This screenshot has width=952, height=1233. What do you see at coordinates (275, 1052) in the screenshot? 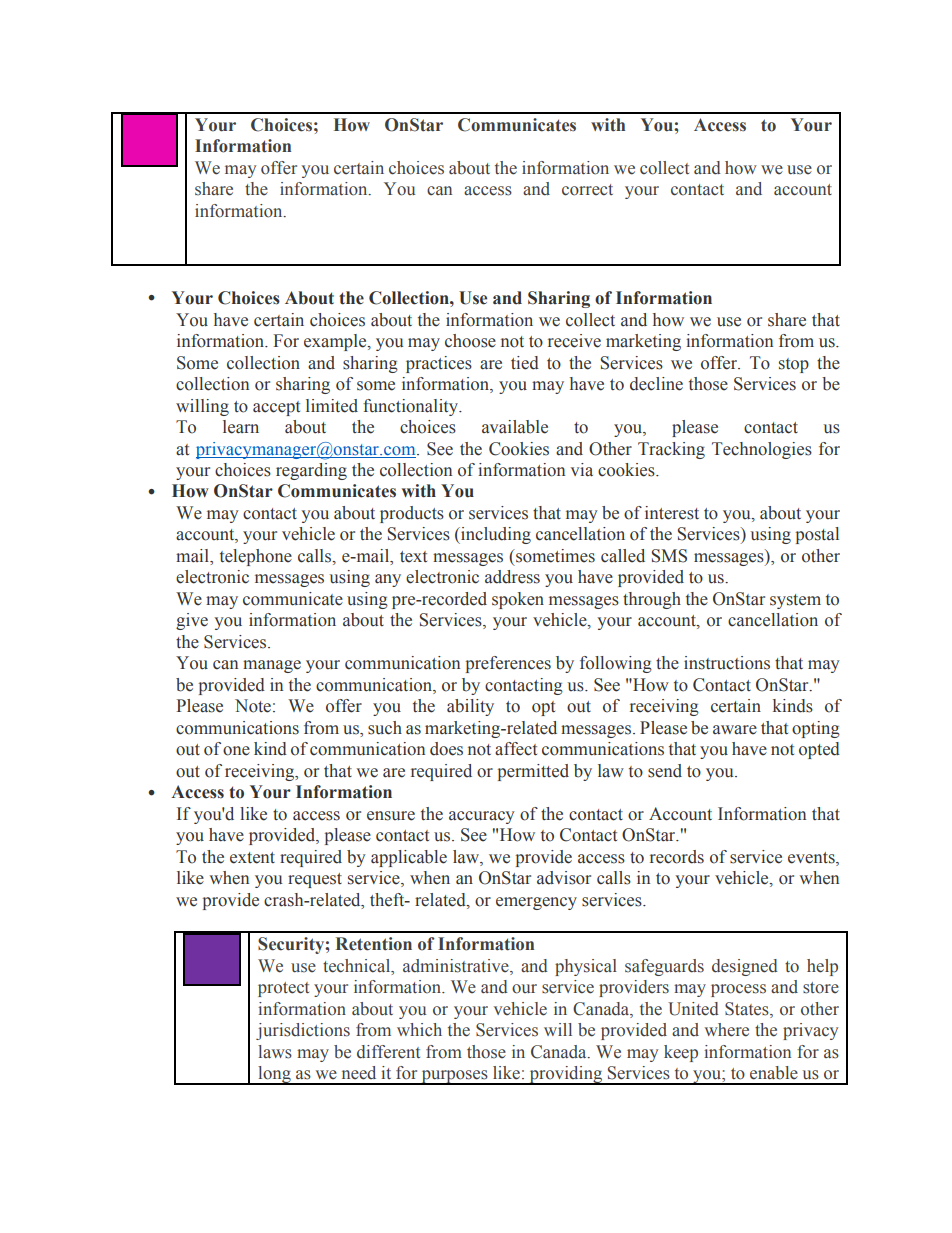
I see `laws` at bounding box center [275, 1052].
